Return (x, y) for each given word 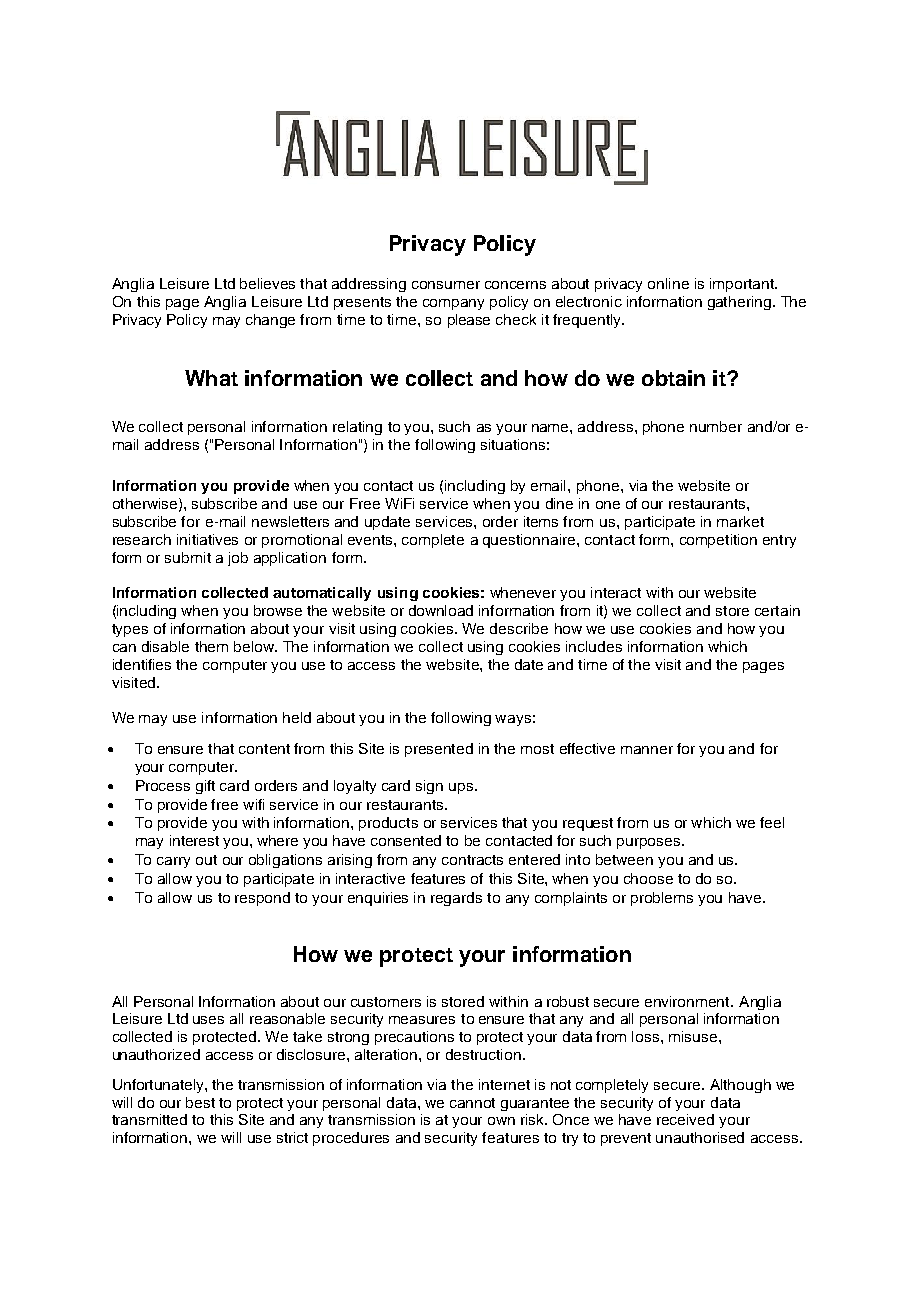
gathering (739, 303)
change (270, 321)
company (453, 304)
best (200, 1102)
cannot (472, 1103)
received (685, 1119)
